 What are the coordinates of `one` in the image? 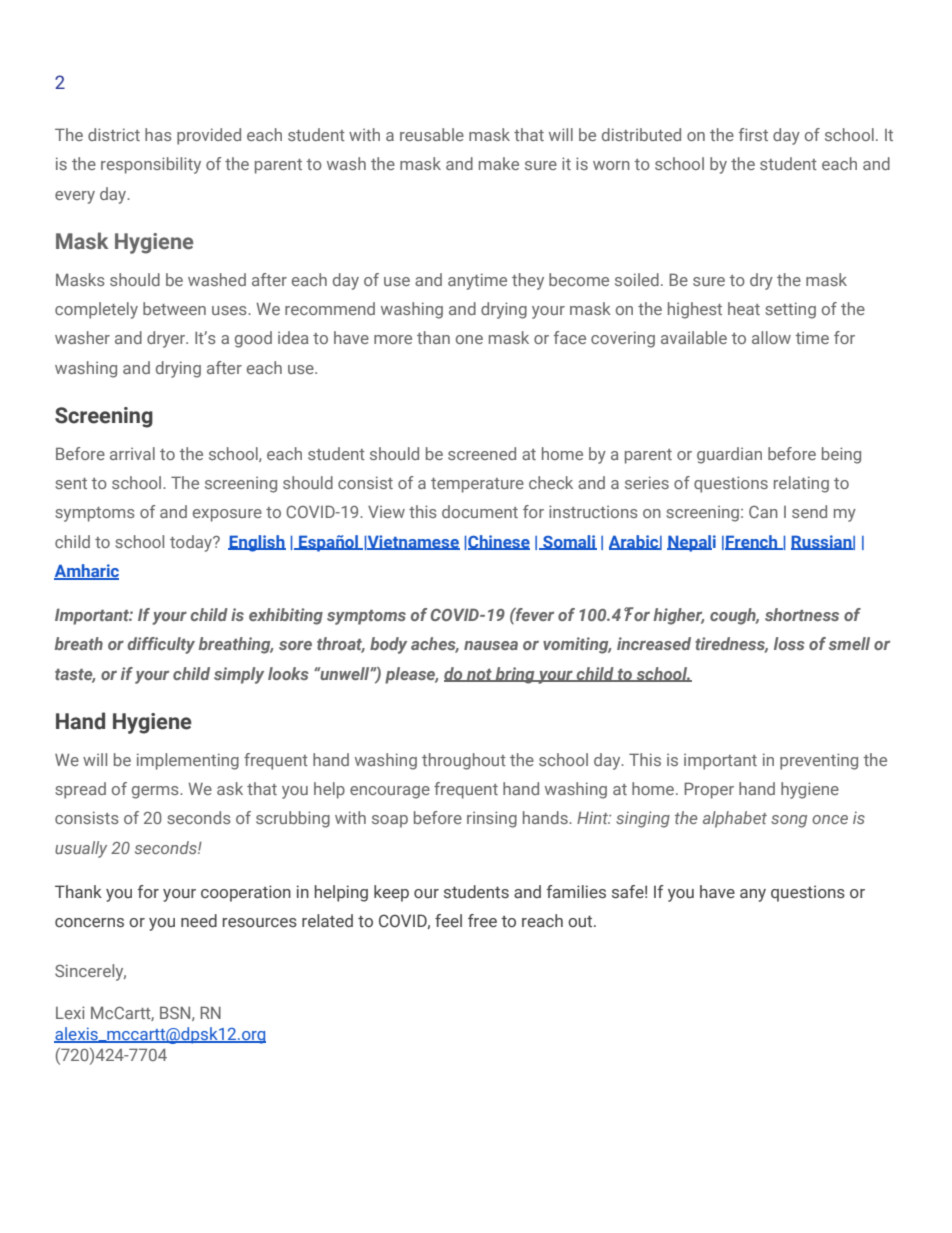 It's located at (469, 339).
